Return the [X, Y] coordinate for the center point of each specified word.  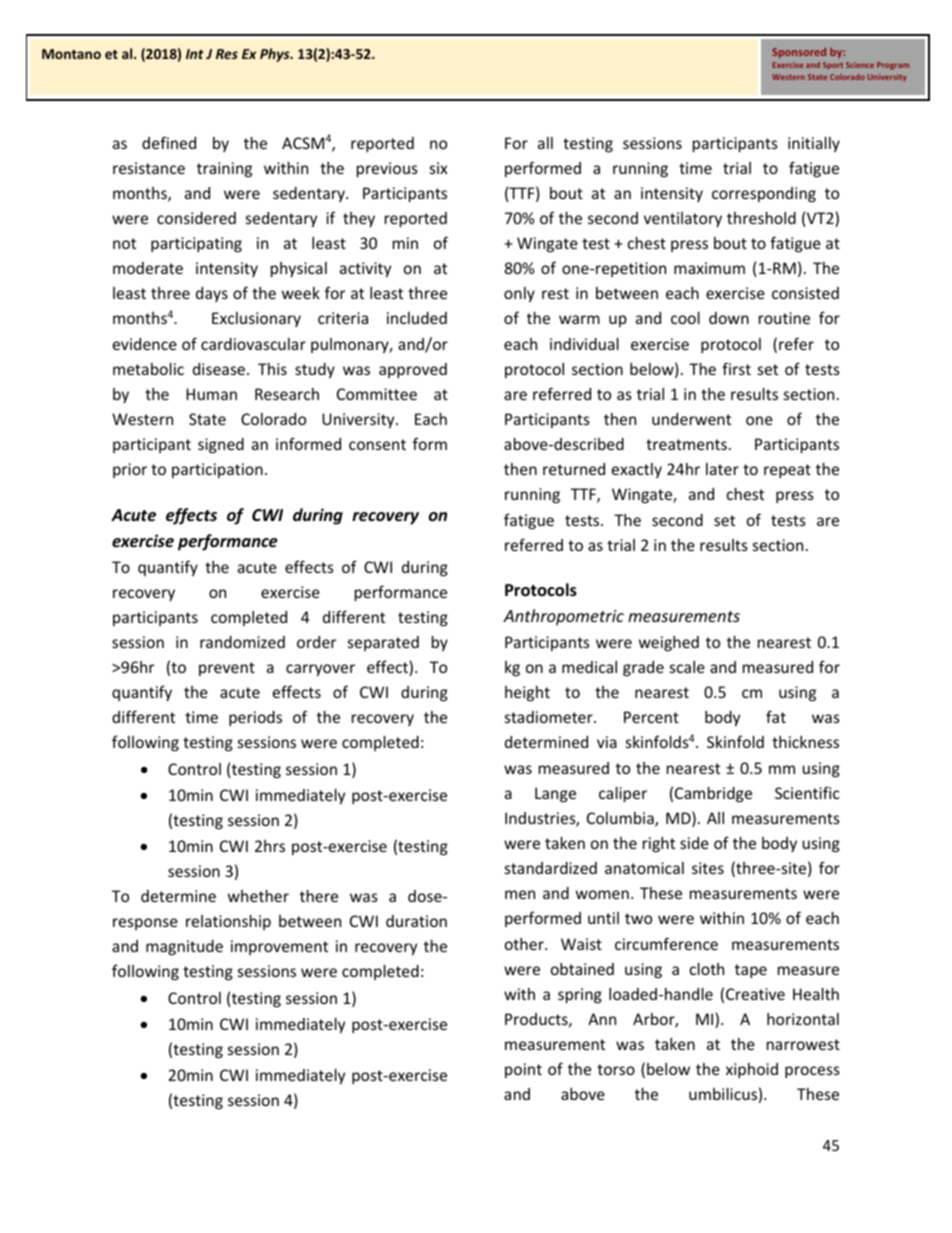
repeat [787, 471]
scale [687, 667]
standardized [551, 868]
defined [169, 142]
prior [130, 470]
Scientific [807, 792]
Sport [833, 66]
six [439, 168]
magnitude [184, 947]
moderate [148, 268]
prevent [227, 669]
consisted [805, 293]
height [527, 693]
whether [258, 896]
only [519, 294]
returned [574, 469]
